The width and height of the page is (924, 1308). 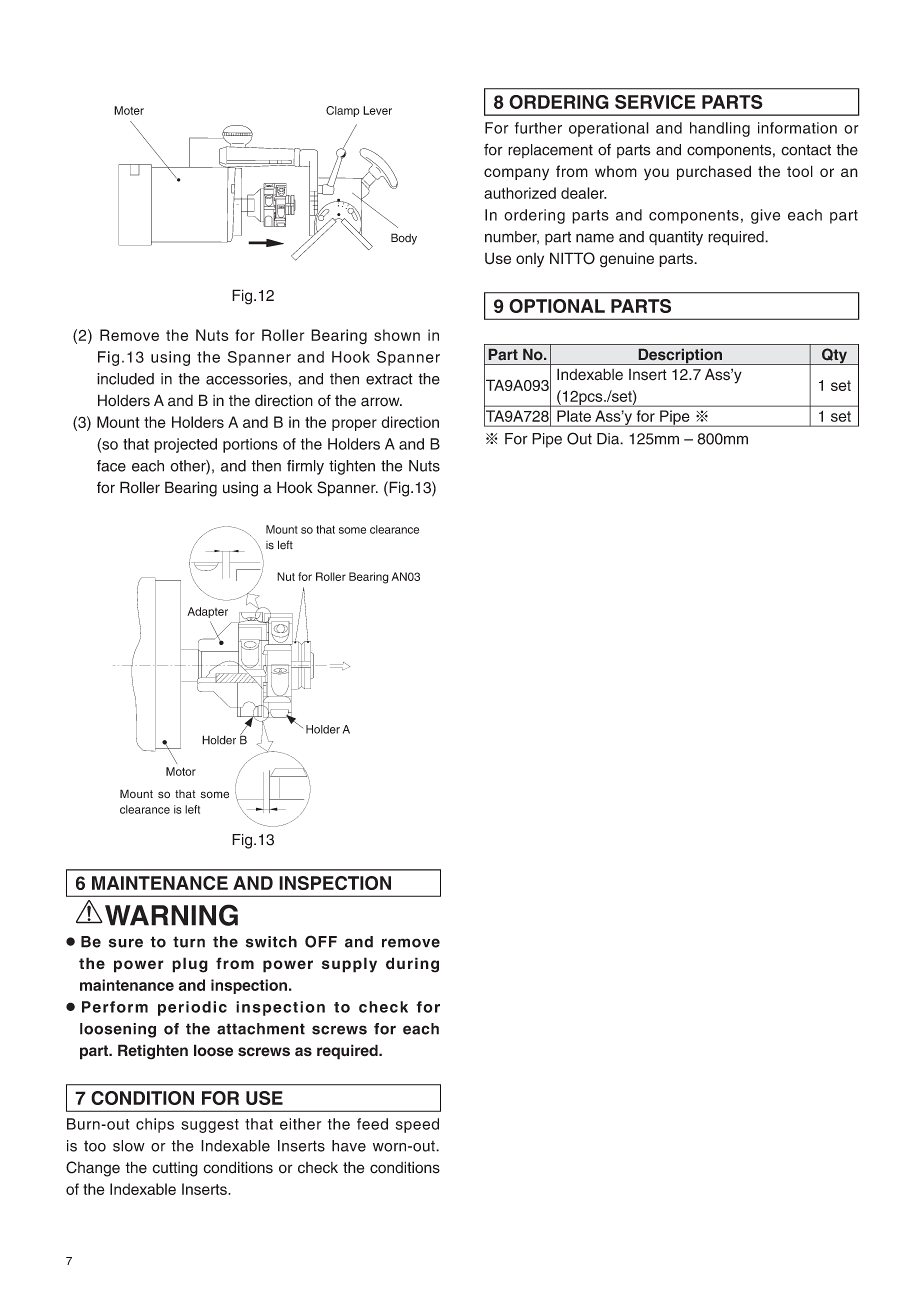 What do you see at coordinates (343, 111) in the page?
I see `Clamp` at bounding box center [343, 111].
